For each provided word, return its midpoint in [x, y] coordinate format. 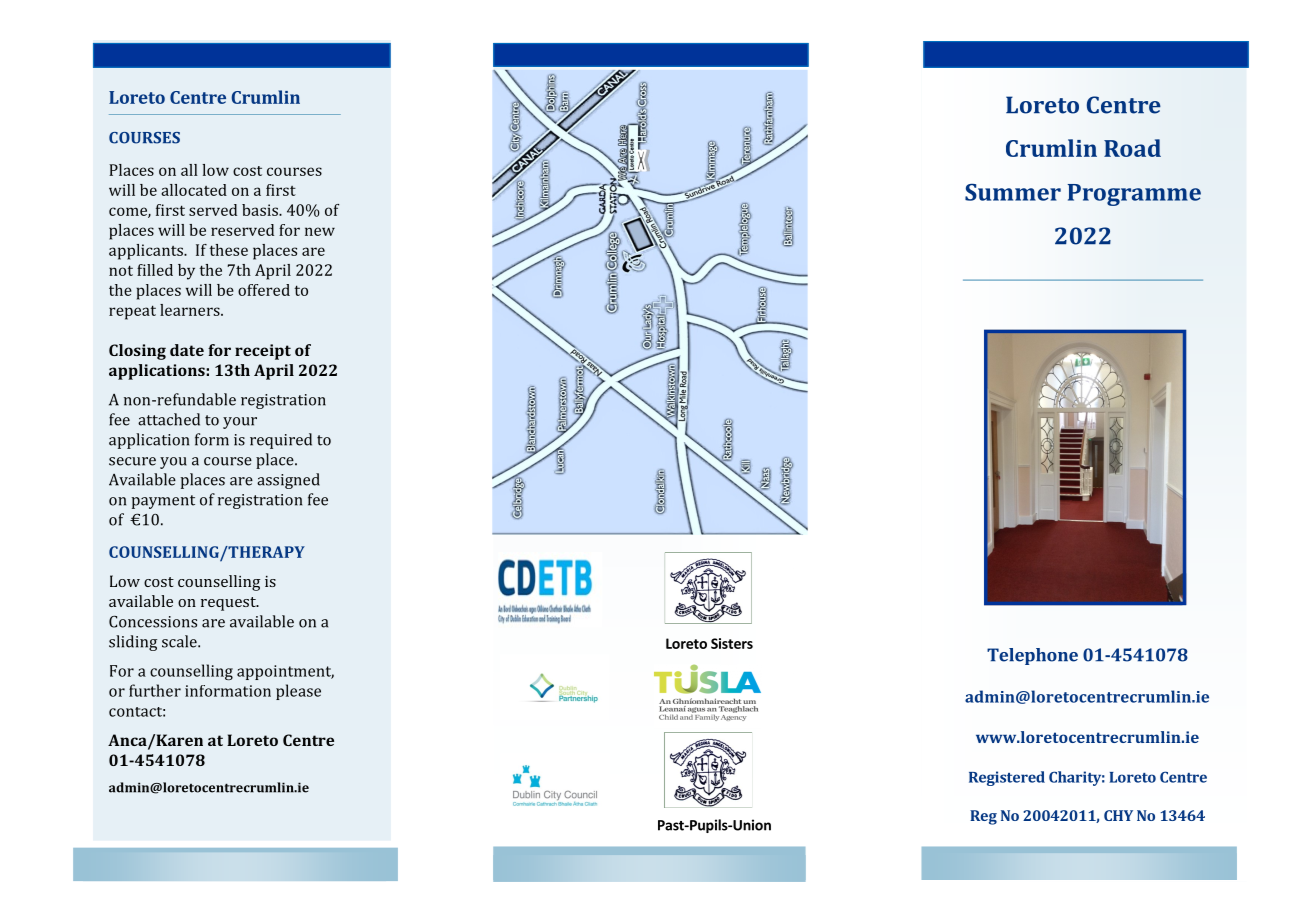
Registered [1007, 778]
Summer [1013, 192]
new [320, 231]
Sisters [732, 643]
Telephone [1032, 656]
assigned [288, 481]
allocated [194, 190]
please [298, 692]
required [281, 441]
